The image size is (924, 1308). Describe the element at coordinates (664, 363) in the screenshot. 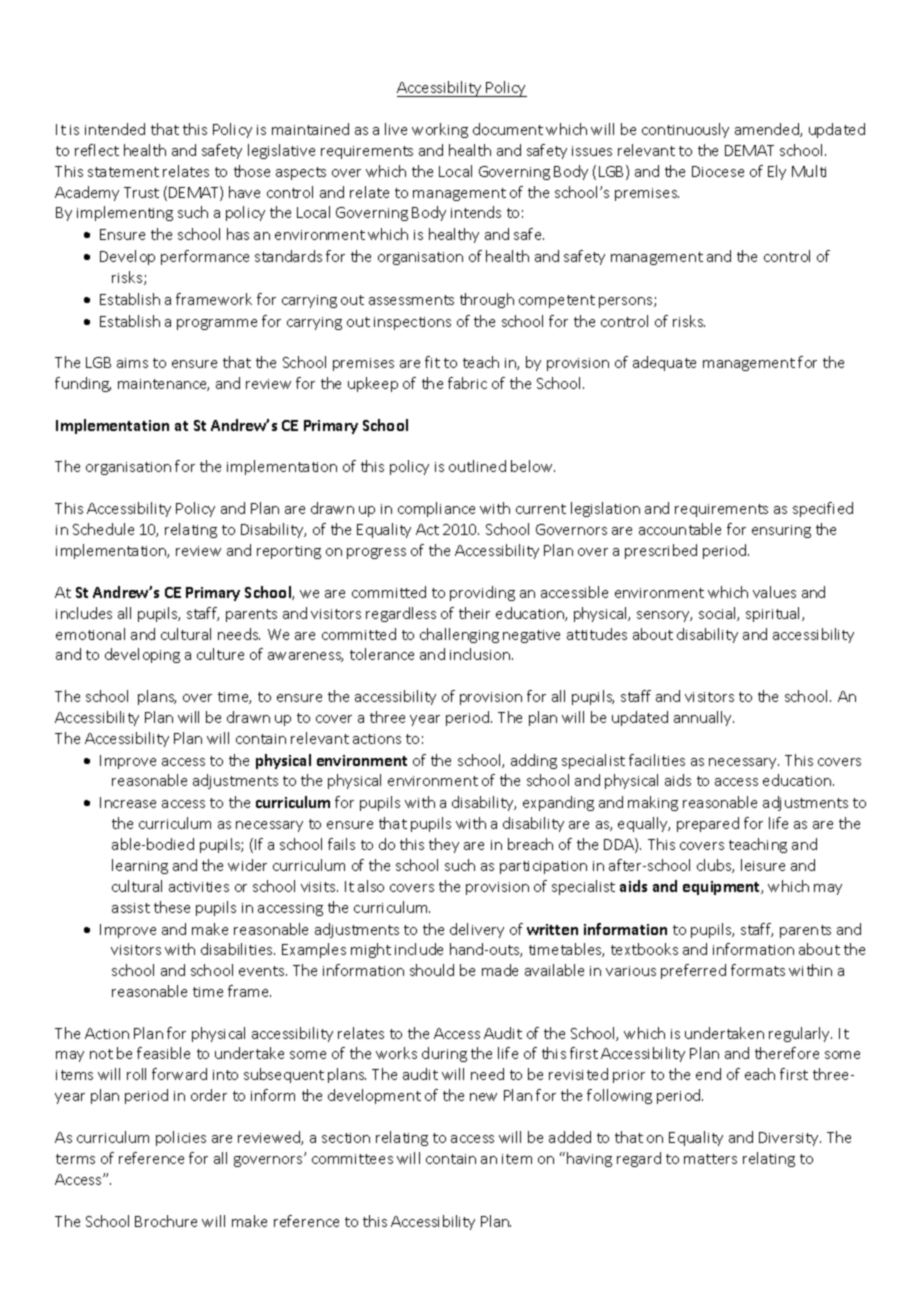

I see `adequate` at that location.
